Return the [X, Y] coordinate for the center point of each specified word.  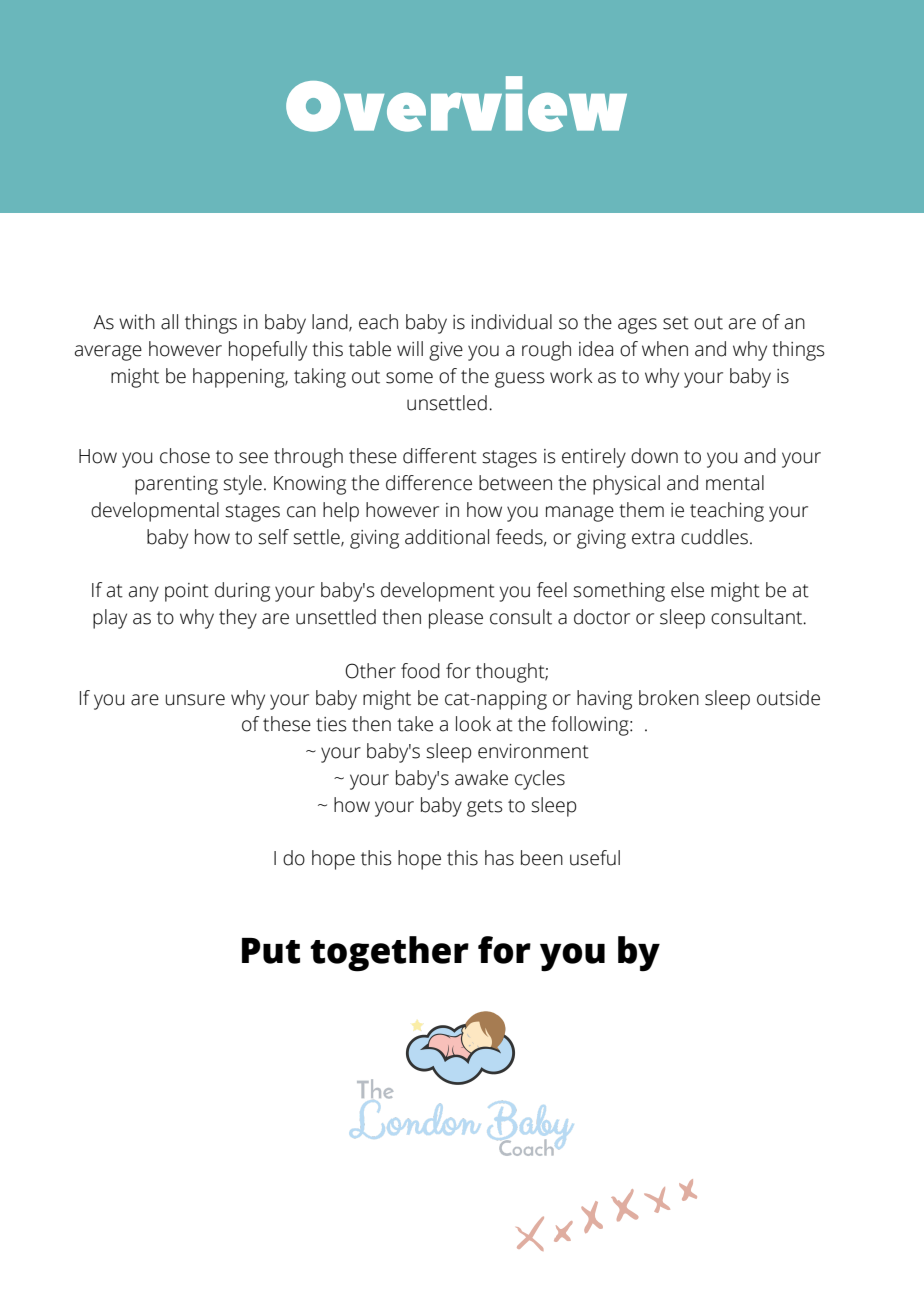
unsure [195, 700]
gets [485, 808]
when [665, 349]
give [446, 351]
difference [429, 483]
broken [669, 698]
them [641, 510]
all [169, 322]
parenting [176, 485]
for [458, 671]
